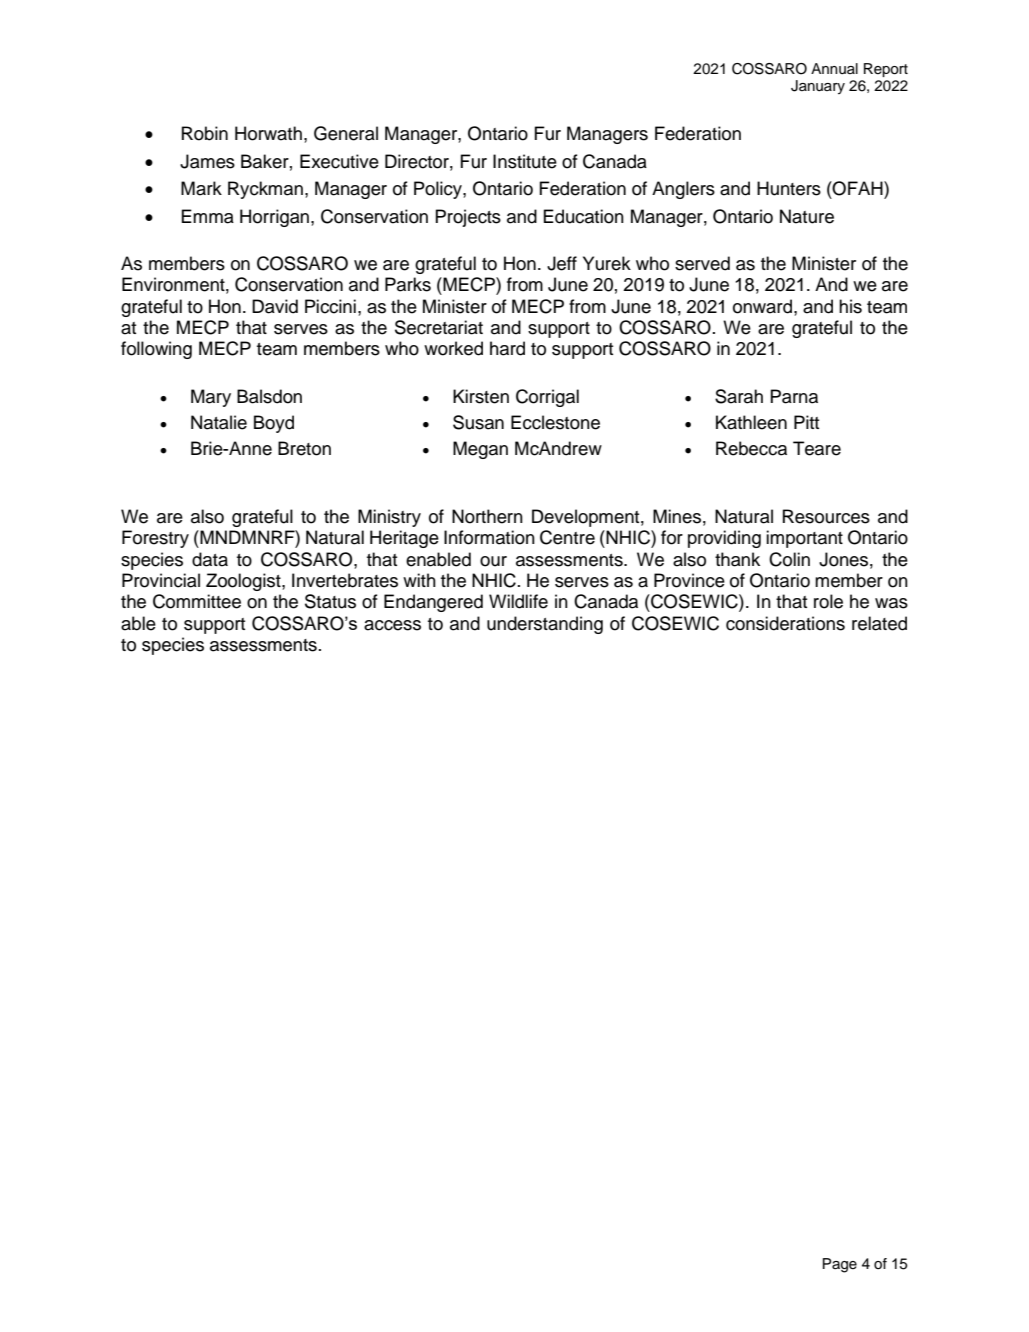 Image resolution: width=1029 pixels, height=1332 pixels. Describe the element at coordinates (826, 516) in the document. I see `Resources` at that location.
